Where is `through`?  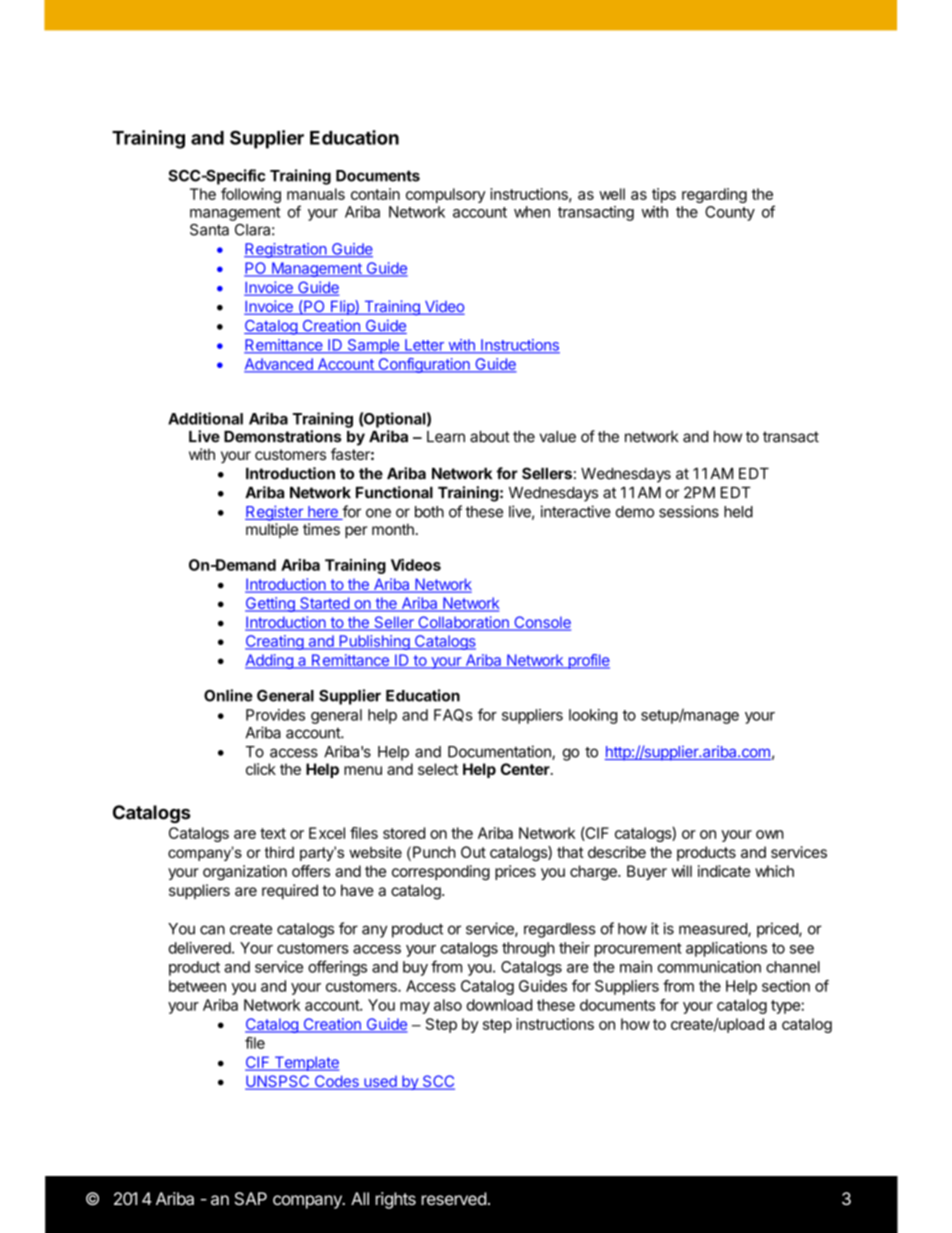 through is located at coordinates (528, 949).
